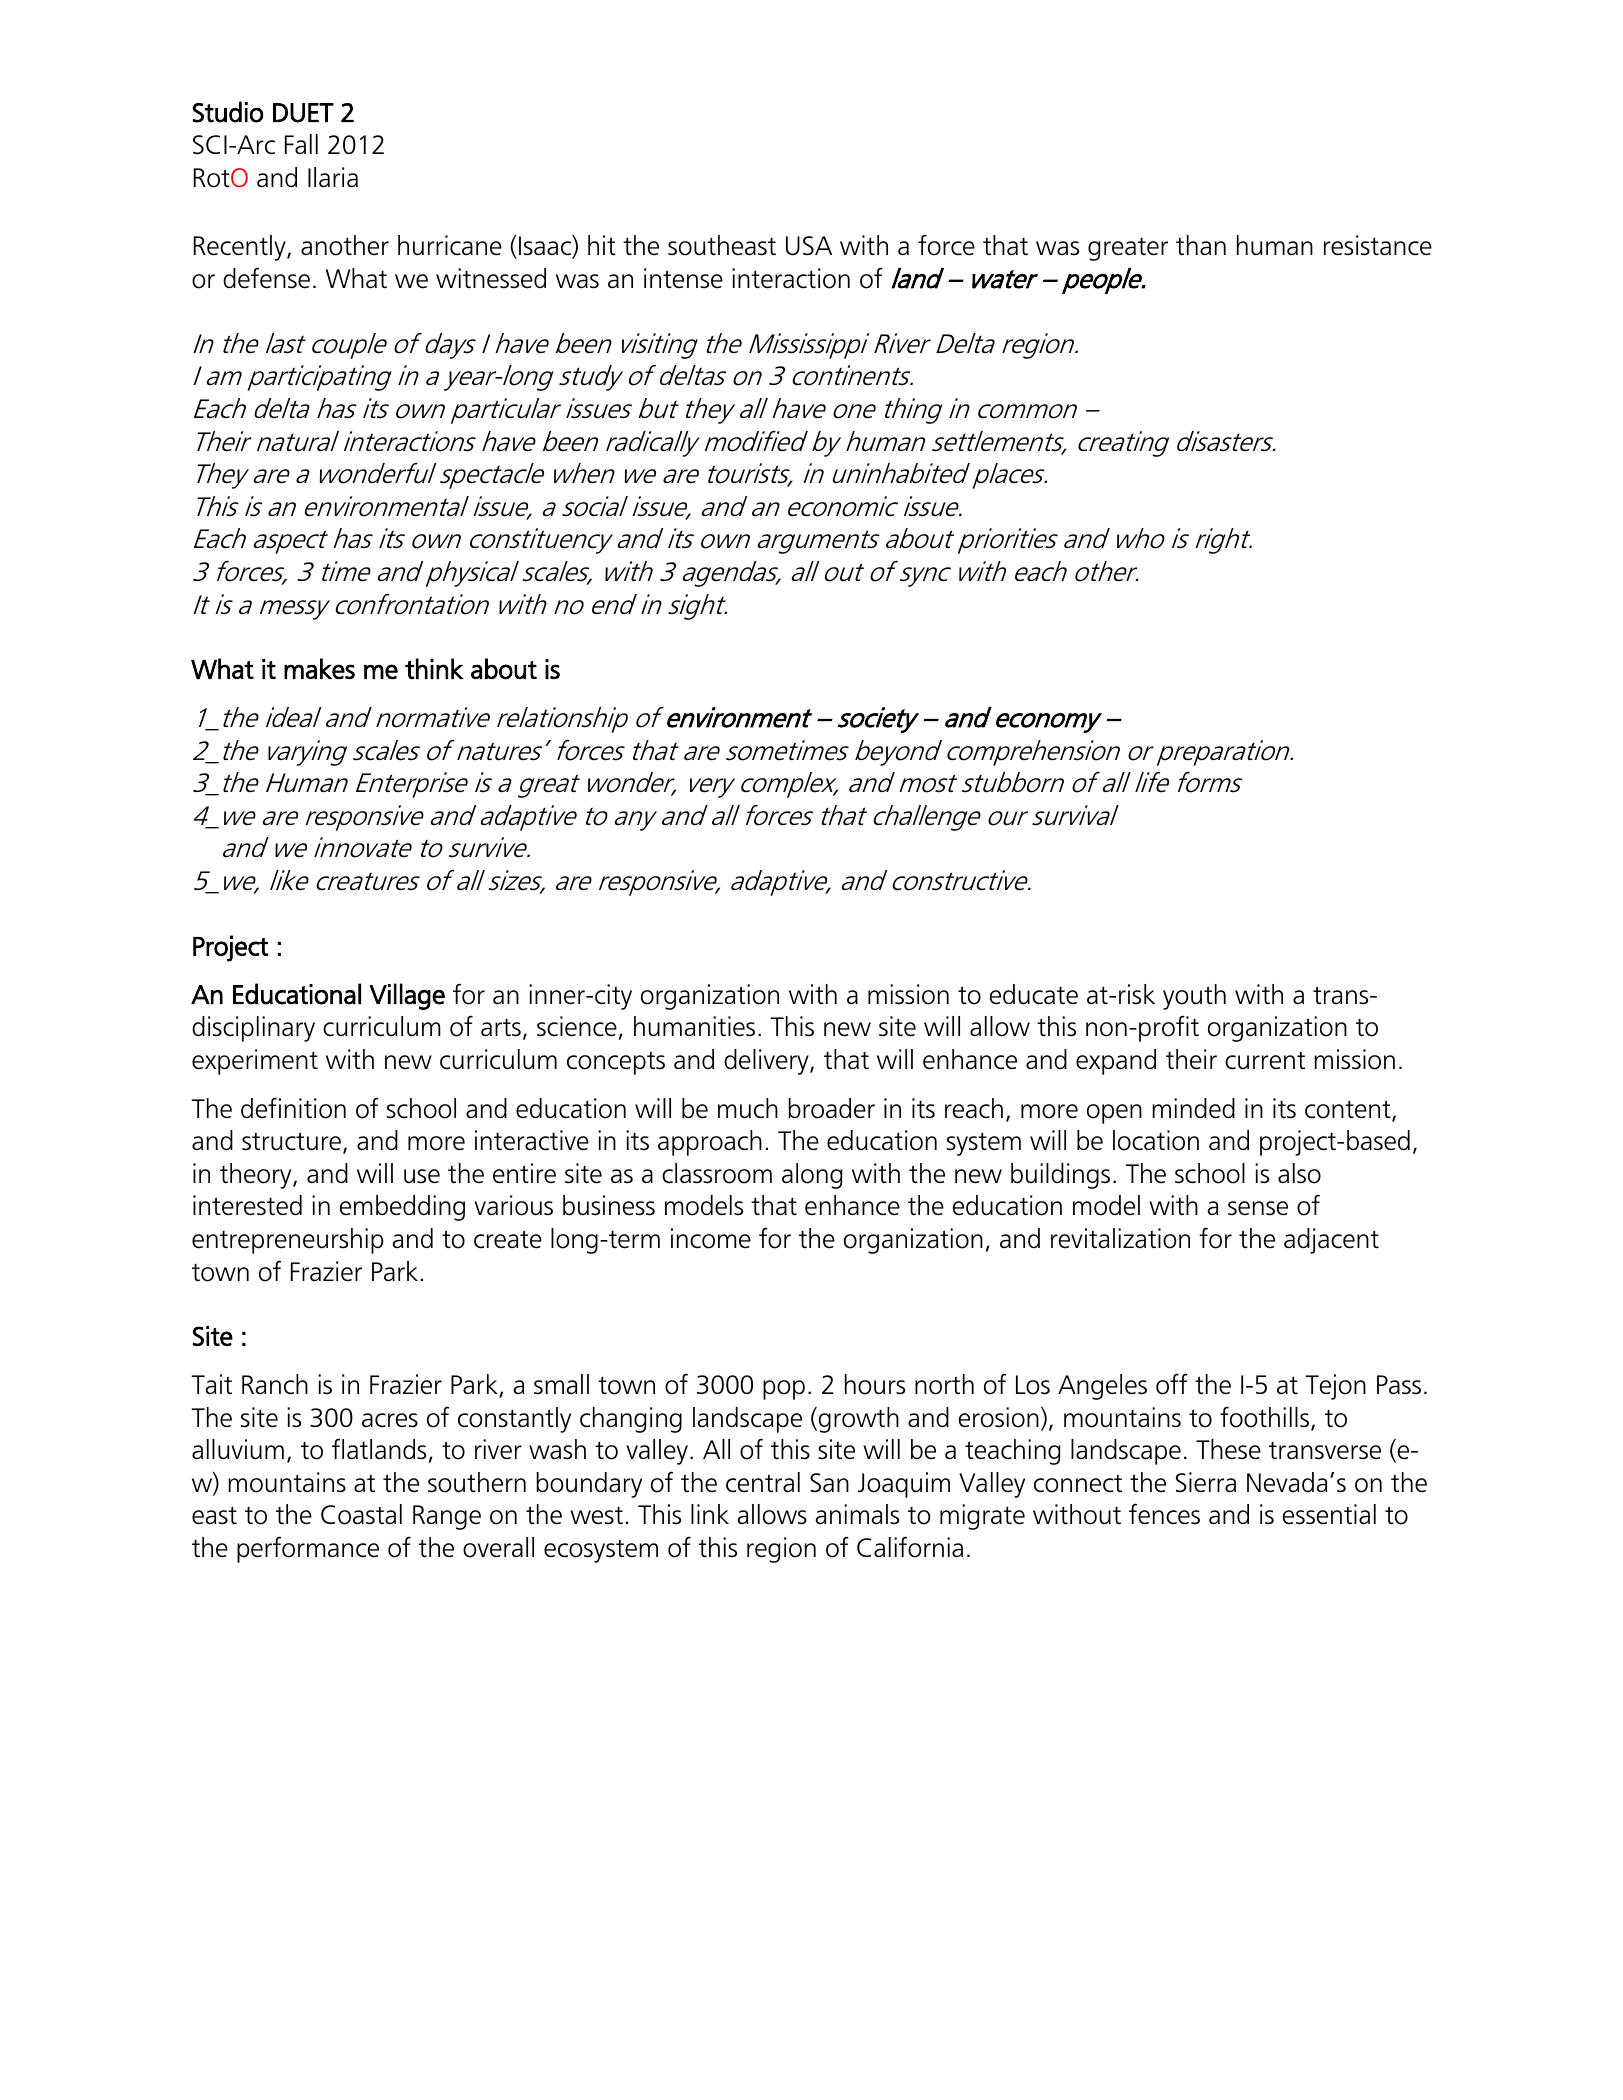 The image size is (1623, 2100). Describe the element at coordinates (1194, 997) in the screenshot. I see `youth` at that location.
